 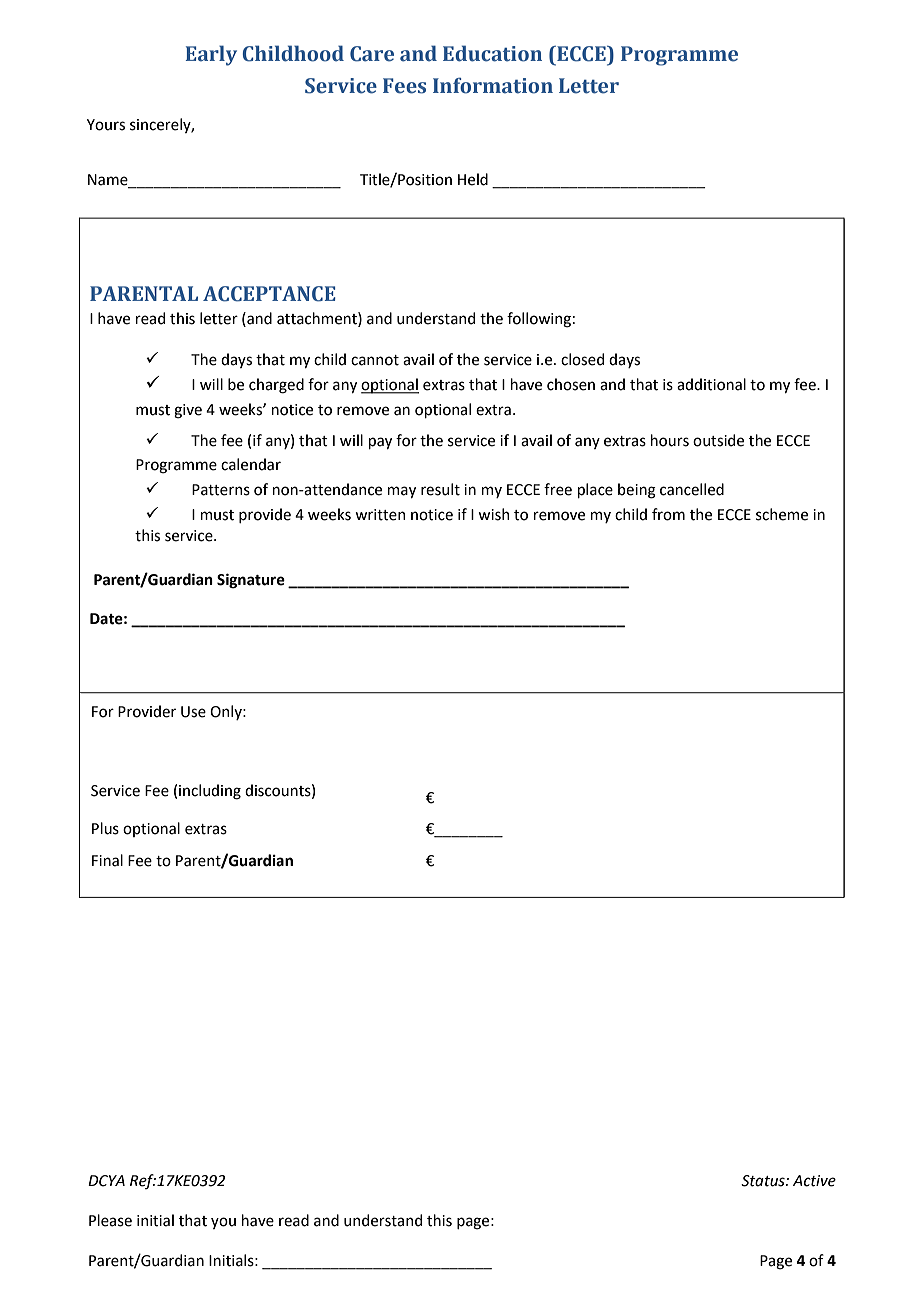 I want to click on Please, so click(x=110, y=1220).
